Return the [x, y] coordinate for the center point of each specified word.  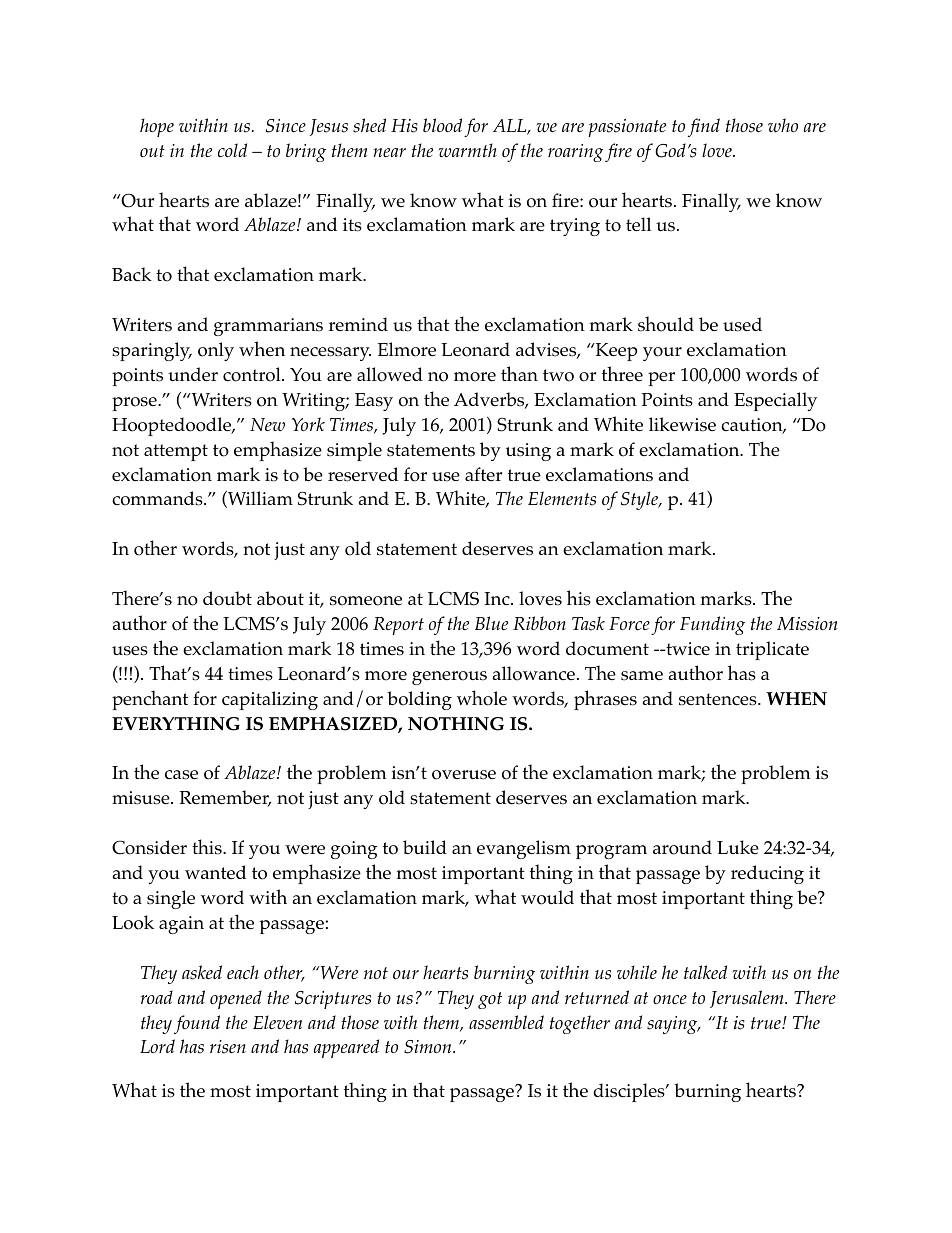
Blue [491, 623]
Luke [738, 847]
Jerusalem [748, 999]
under [193, 374]
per [661, 379]
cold [232, 150]
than [519, 373]
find [704, 127]
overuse [464, 775]
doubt [227, 598]
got [490, 1000]
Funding [712, 625]
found [197, 1024]
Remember [225, 798]
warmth [468, 150]
